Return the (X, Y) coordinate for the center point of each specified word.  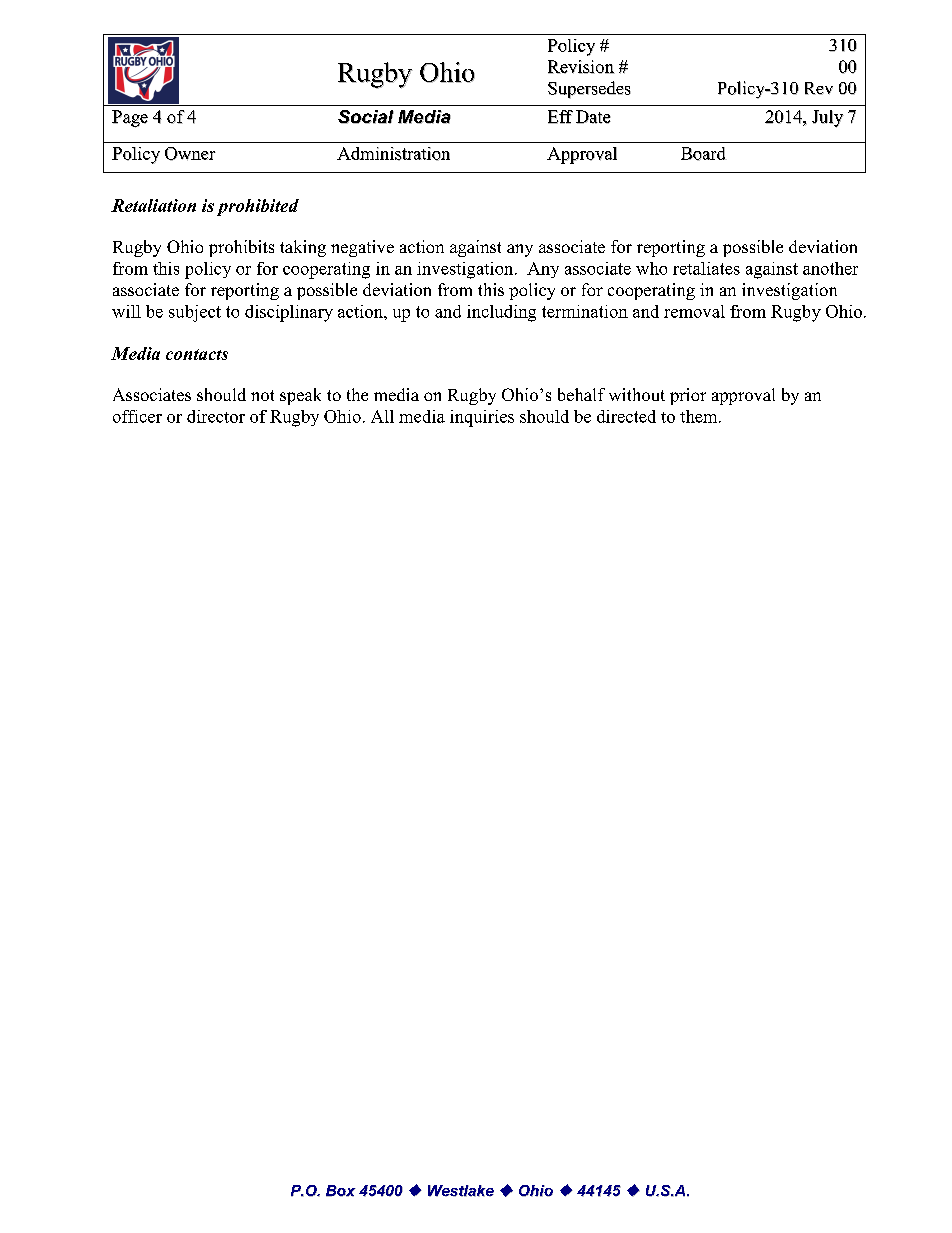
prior (688, 396)
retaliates (706, 268)
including (501, 313)
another (830, 268)
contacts (197, 354)
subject (195, 313)
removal (694, 311)
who (651, 268)
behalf (581, 394)
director (216, 416)
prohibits (241, 248)
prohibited (258, 207)
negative (362, 248)
